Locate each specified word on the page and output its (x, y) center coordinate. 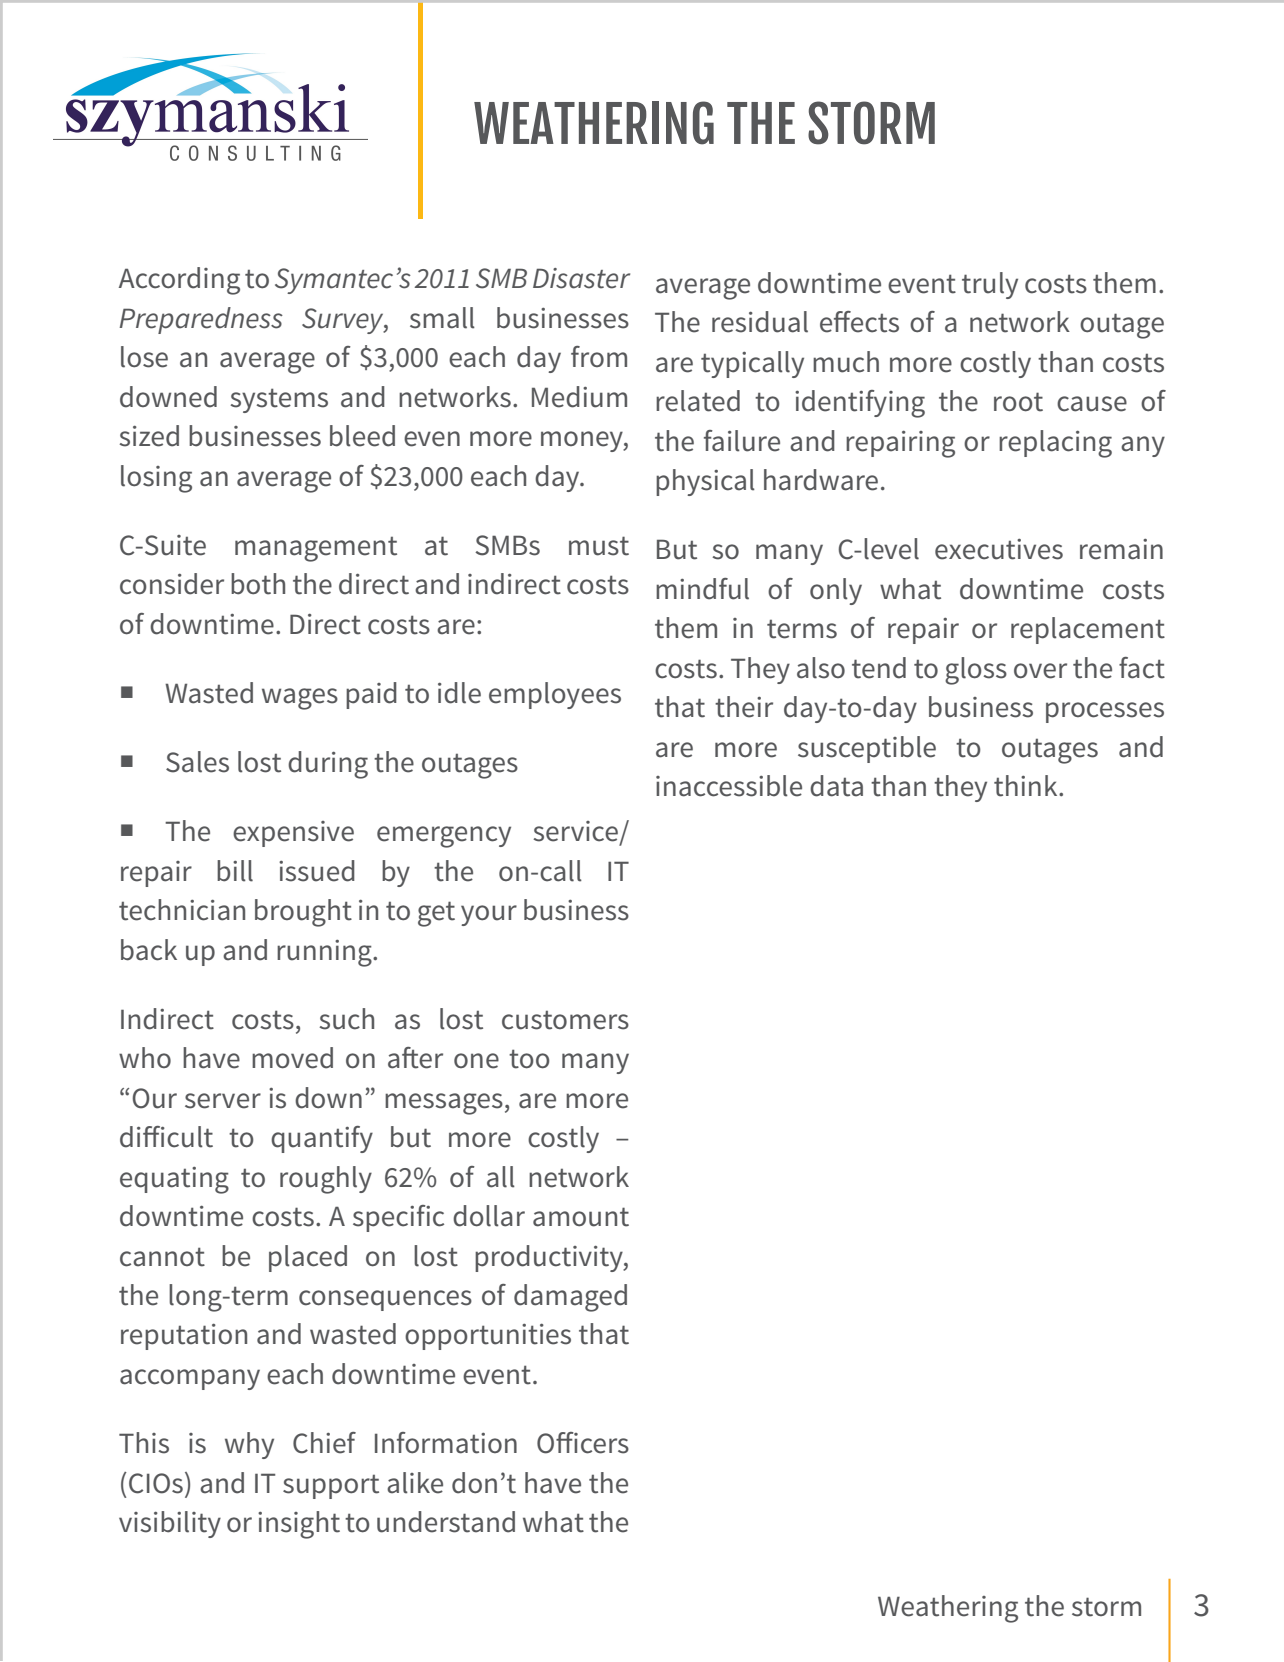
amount (581, 1217)
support (331, 1486)
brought (303, 913)
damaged (570, 1298)
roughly (326, 1180)
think (1027, 786)
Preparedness (201, 320)
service (575, 831)
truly (990, 285)
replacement (1088, 630)
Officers (583, 1443)
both (258, 584)
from (599, 356)
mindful (702, 589)
